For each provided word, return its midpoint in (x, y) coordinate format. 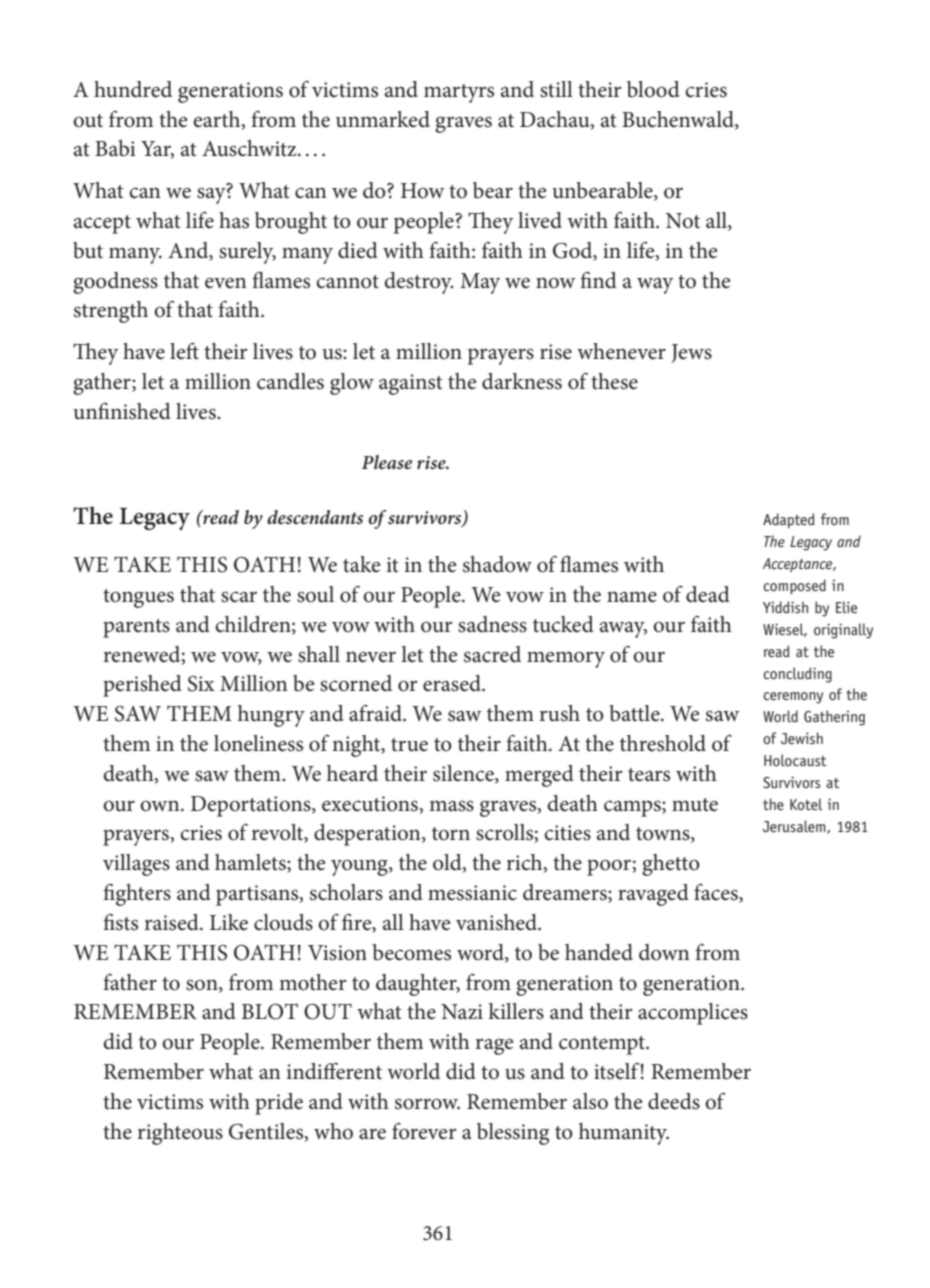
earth (218, 120)
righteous (180, 1134)
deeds (674, 1101)
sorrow (427, 1104)
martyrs (459, 93)
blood (653, 89)
